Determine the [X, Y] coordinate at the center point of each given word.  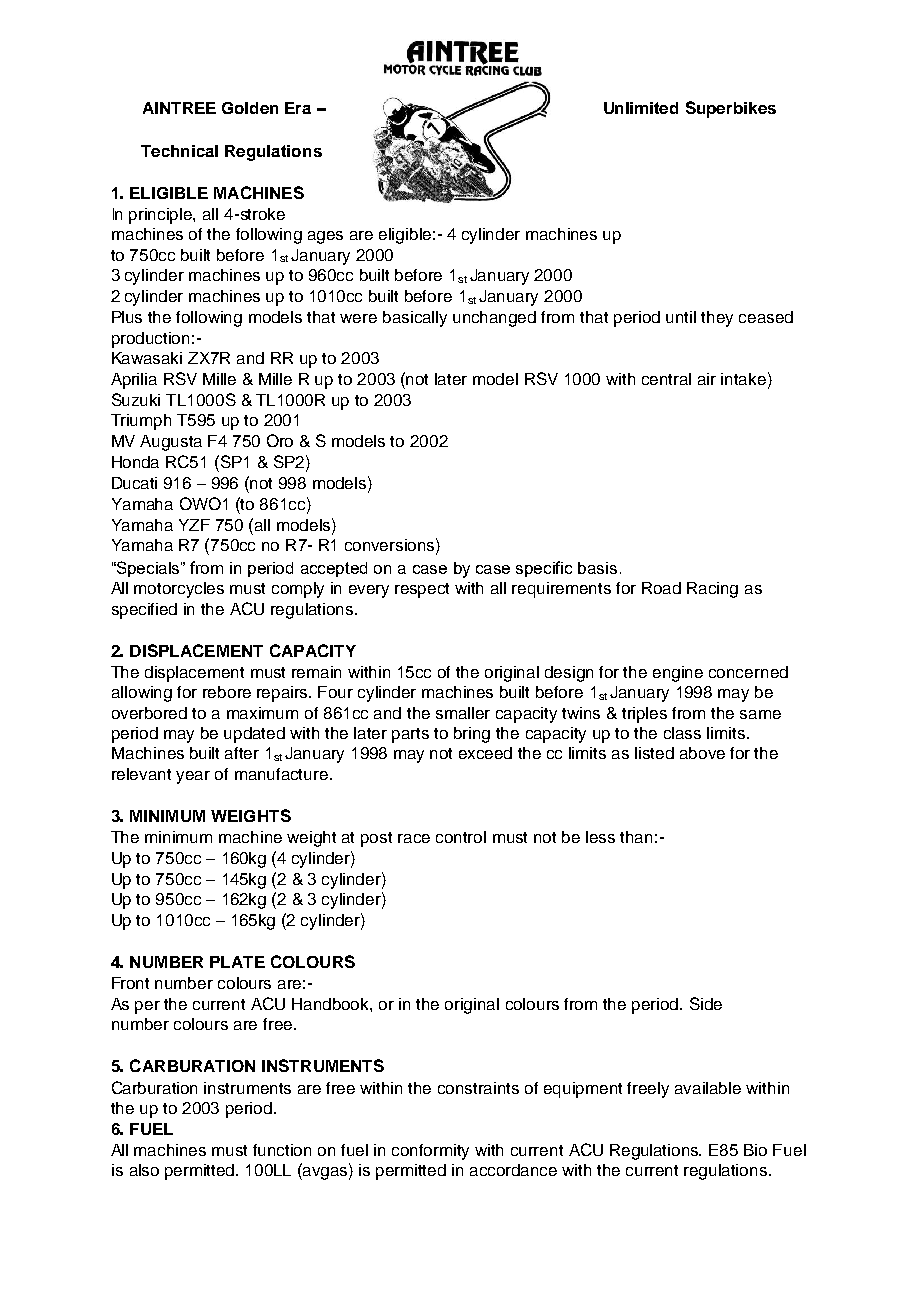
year [193, 777]
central [666, 379]
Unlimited [641, 108]
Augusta [171, 443]
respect [422, 590]
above [702, 753]
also [144, 1170]
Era [298, 108]
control [461, 837]
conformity [430, 1152]
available [708, 1088]
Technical [179, 151]
